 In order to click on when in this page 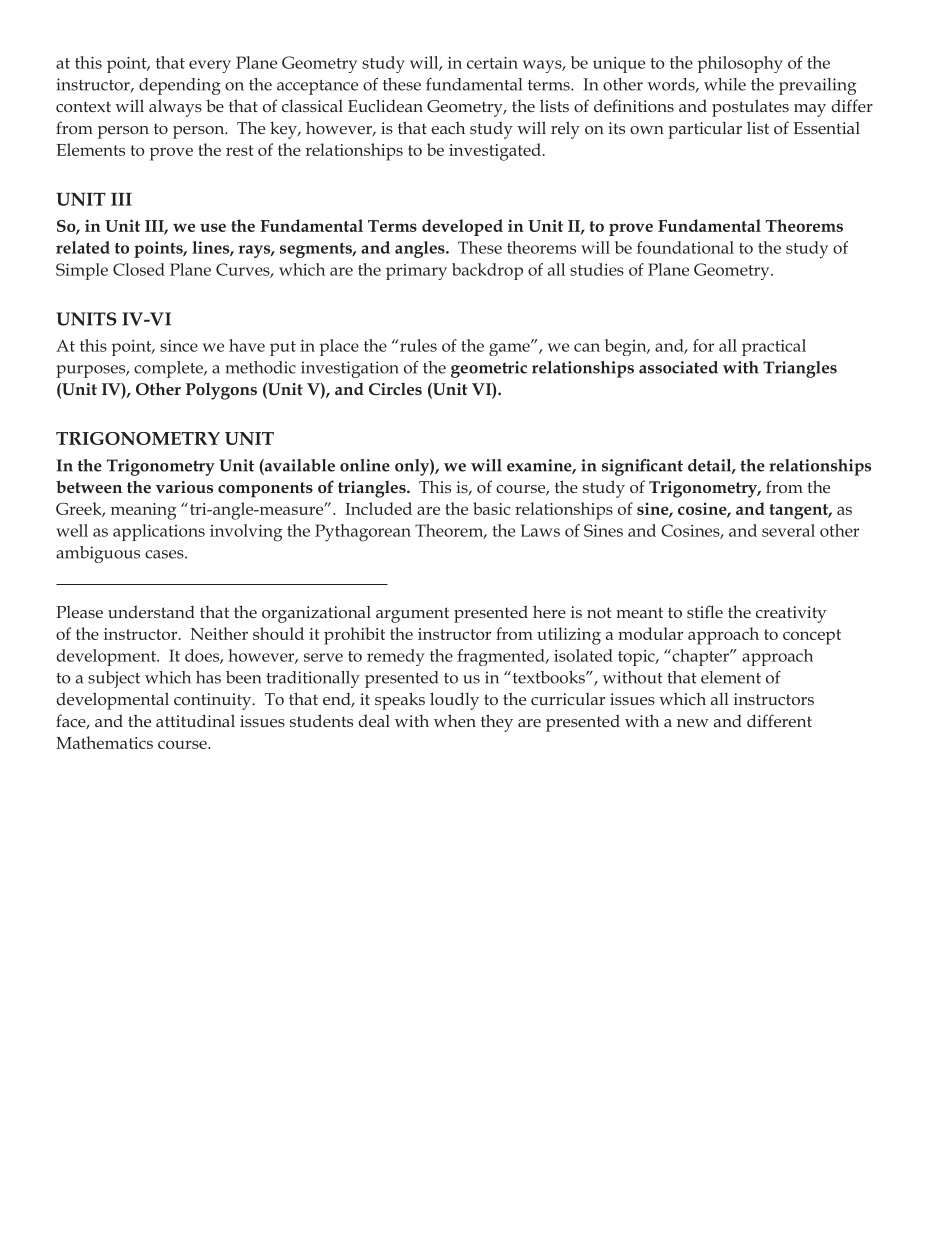, I will do `click(455, 720)`.
